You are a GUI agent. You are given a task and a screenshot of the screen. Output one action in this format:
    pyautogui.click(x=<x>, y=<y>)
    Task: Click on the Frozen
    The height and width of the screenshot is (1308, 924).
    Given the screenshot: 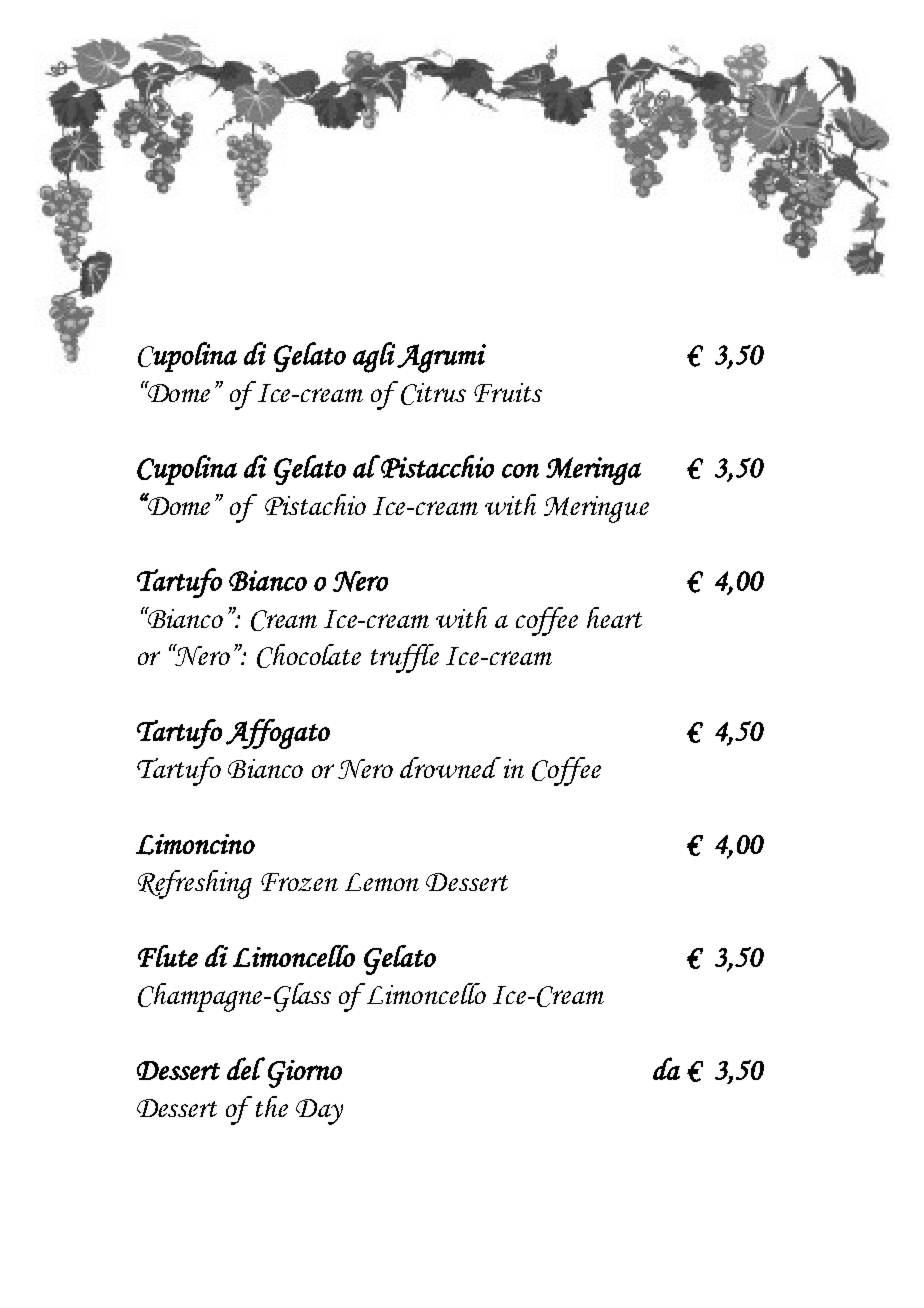 What is the action you would take?
    pyautogui.click(x=299, y=882)
